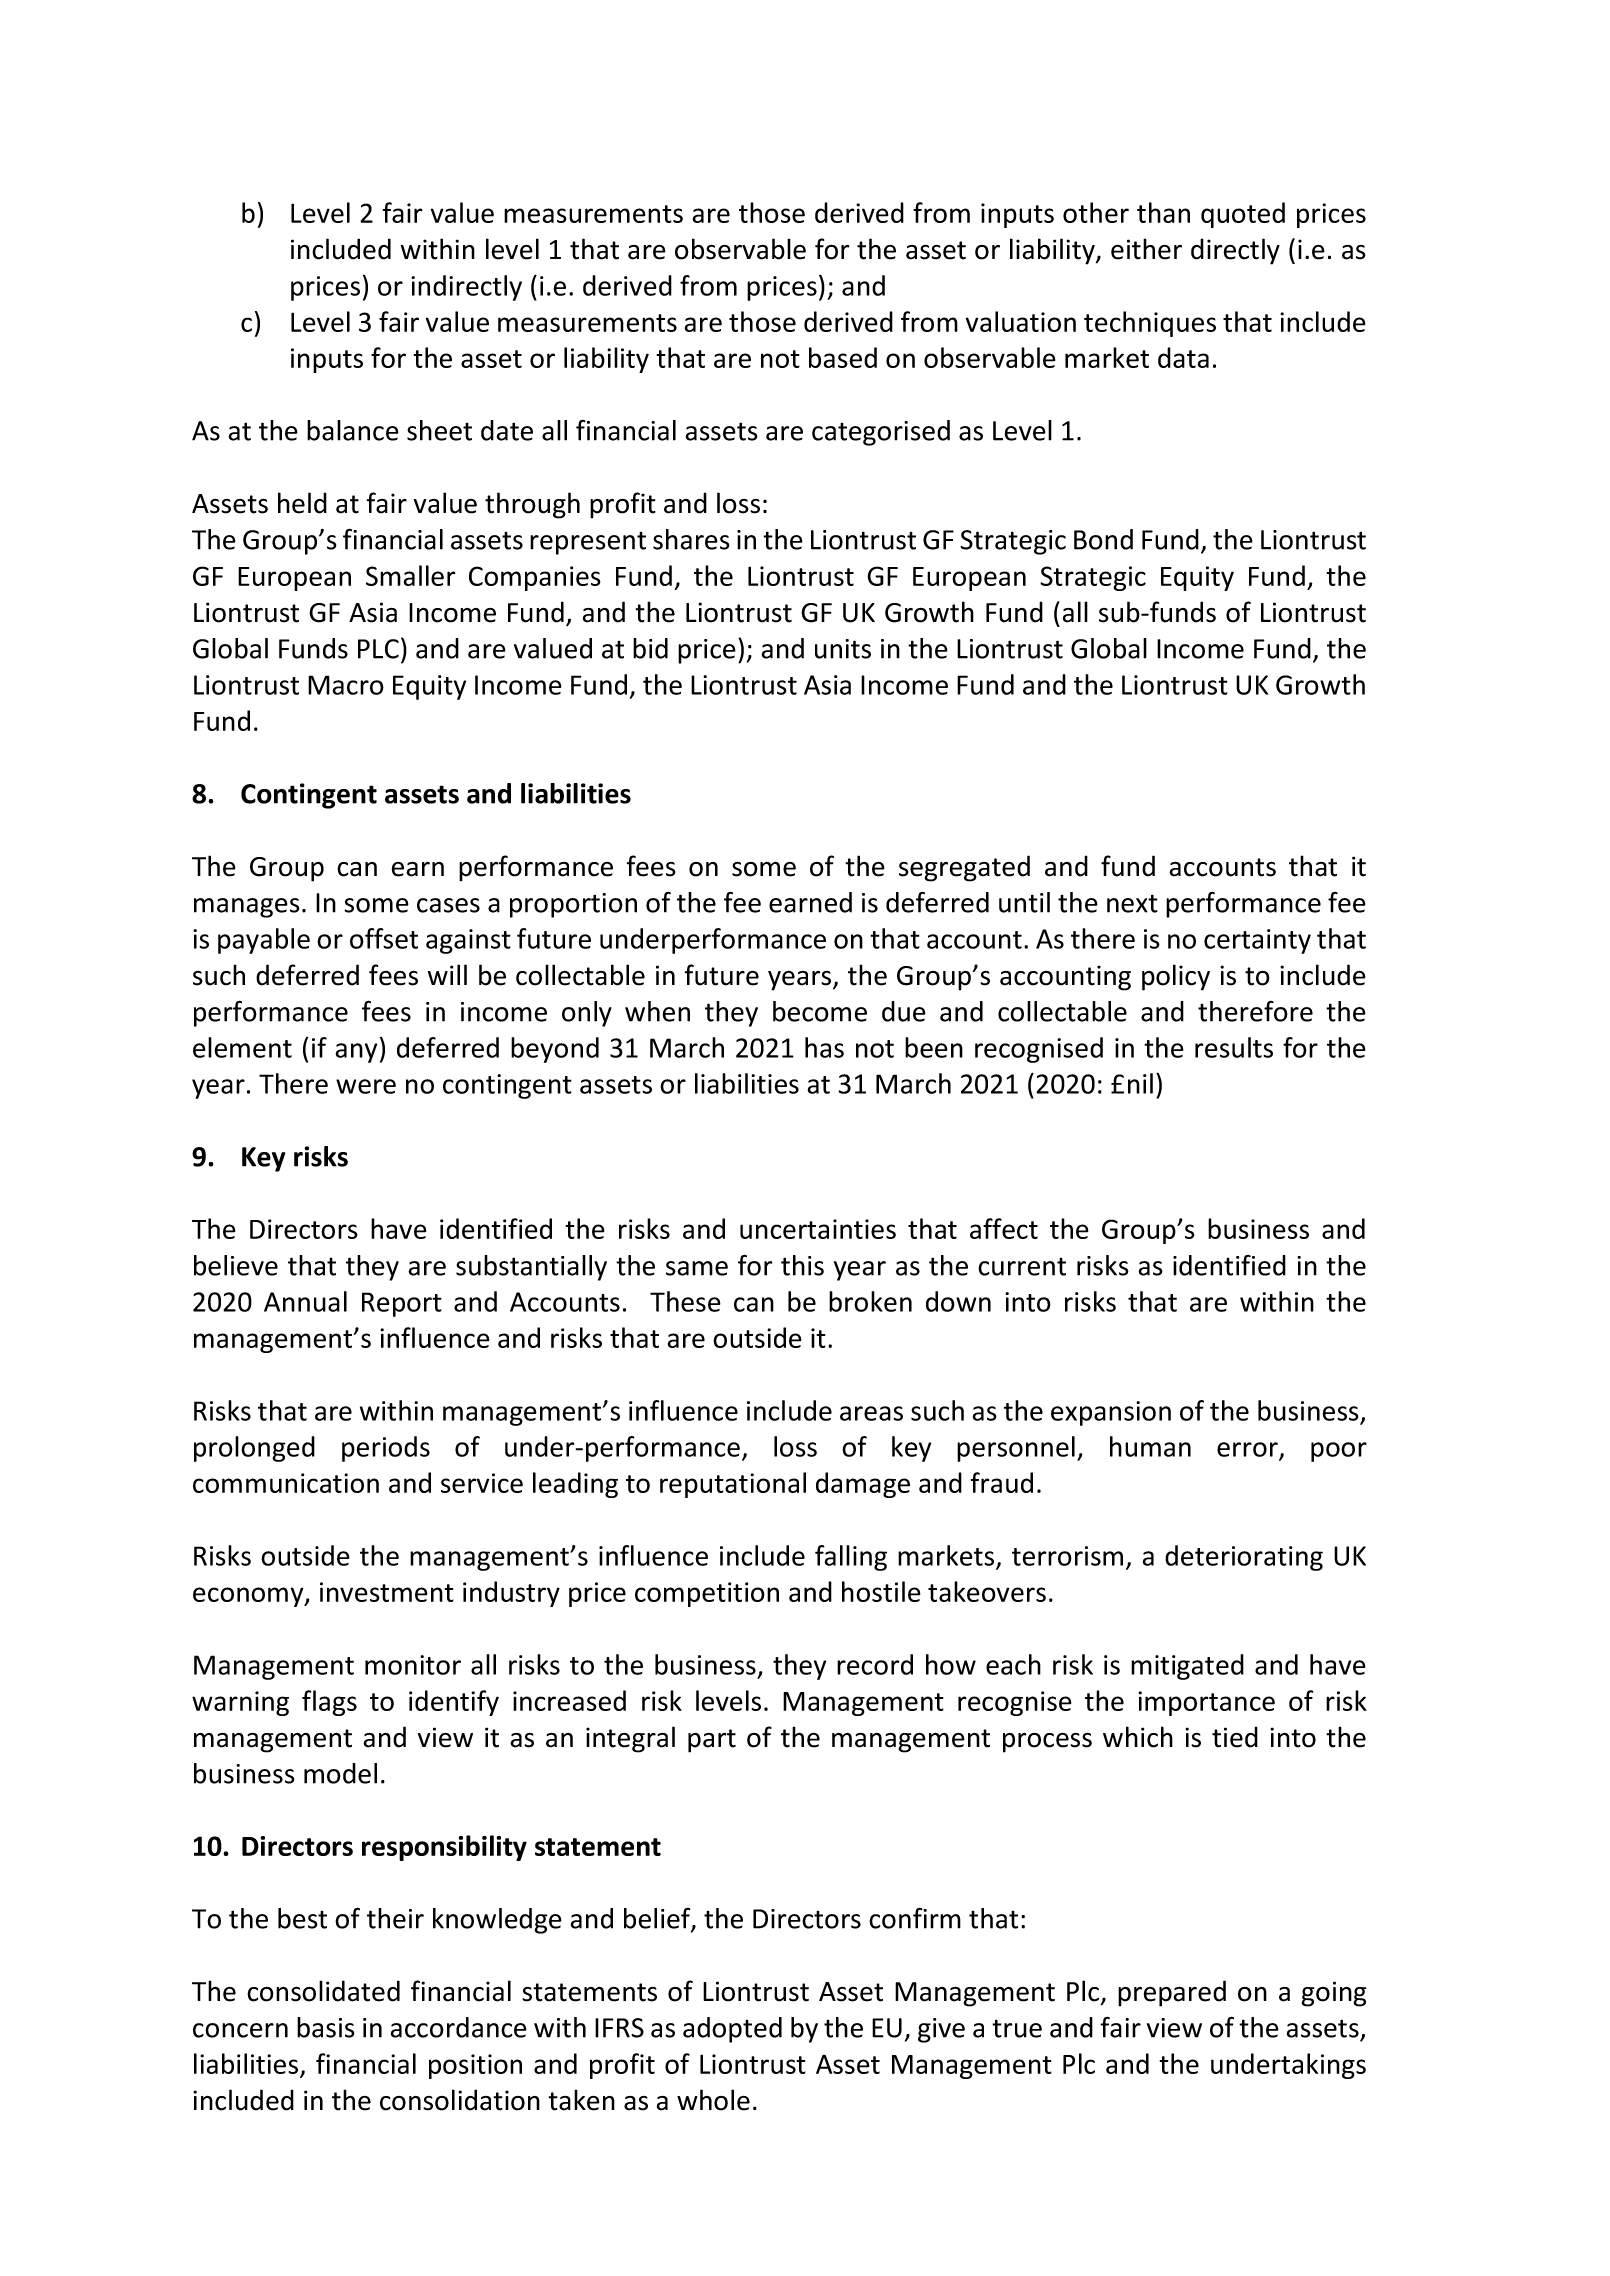 The height and width of the image is (2276, 1610). Describe the element at coordinates (353, 430) in the image. I see `balance` at that location.
